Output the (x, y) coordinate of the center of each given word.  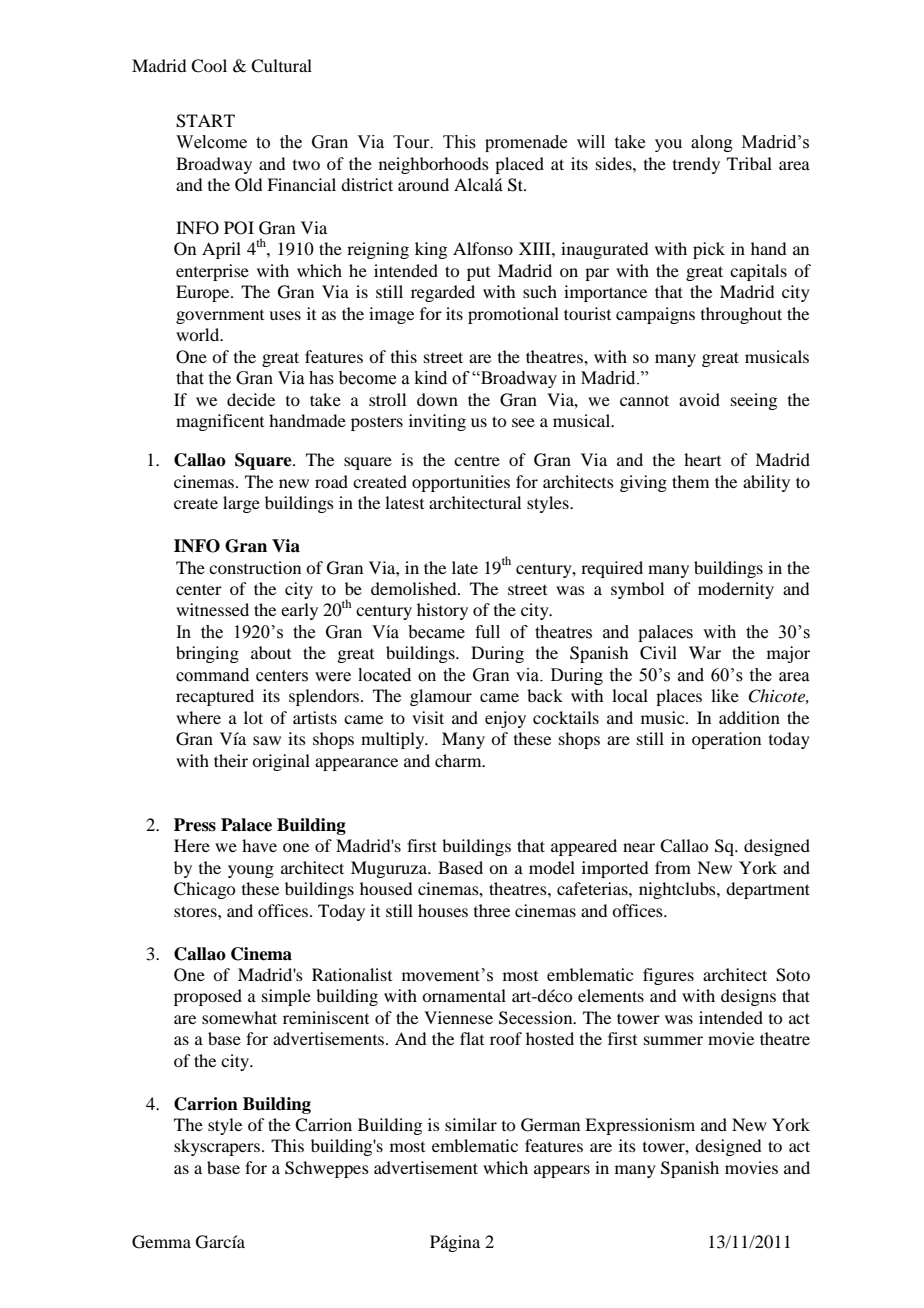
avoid (699, 399)
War (705, 652)
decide (251, 399)
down (437, 399)
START (205, 121)
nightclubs (678, 890)
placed (519, 165)
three (492, 910)
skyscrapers (217, 1147)
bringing (207, 654)
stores (196, 911)
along (712, 143)
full (487, 632)
